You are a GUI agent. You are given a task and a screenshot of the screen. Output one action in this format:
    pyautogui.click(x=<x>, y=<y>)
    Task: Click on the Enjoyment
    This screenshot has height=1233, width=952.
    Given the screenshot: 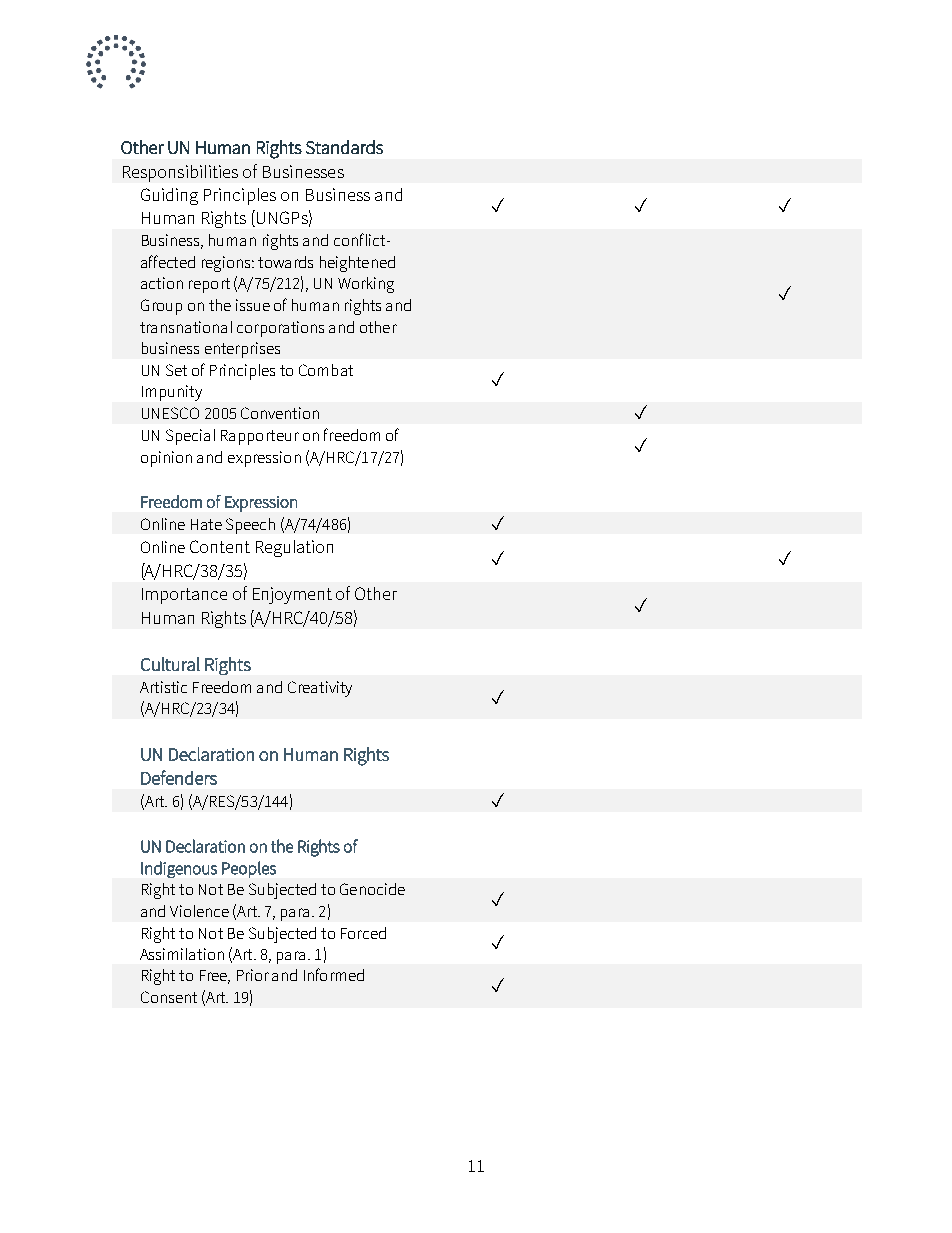 What is the action you would take?
    pyautogui.click(x=292, y=595)
